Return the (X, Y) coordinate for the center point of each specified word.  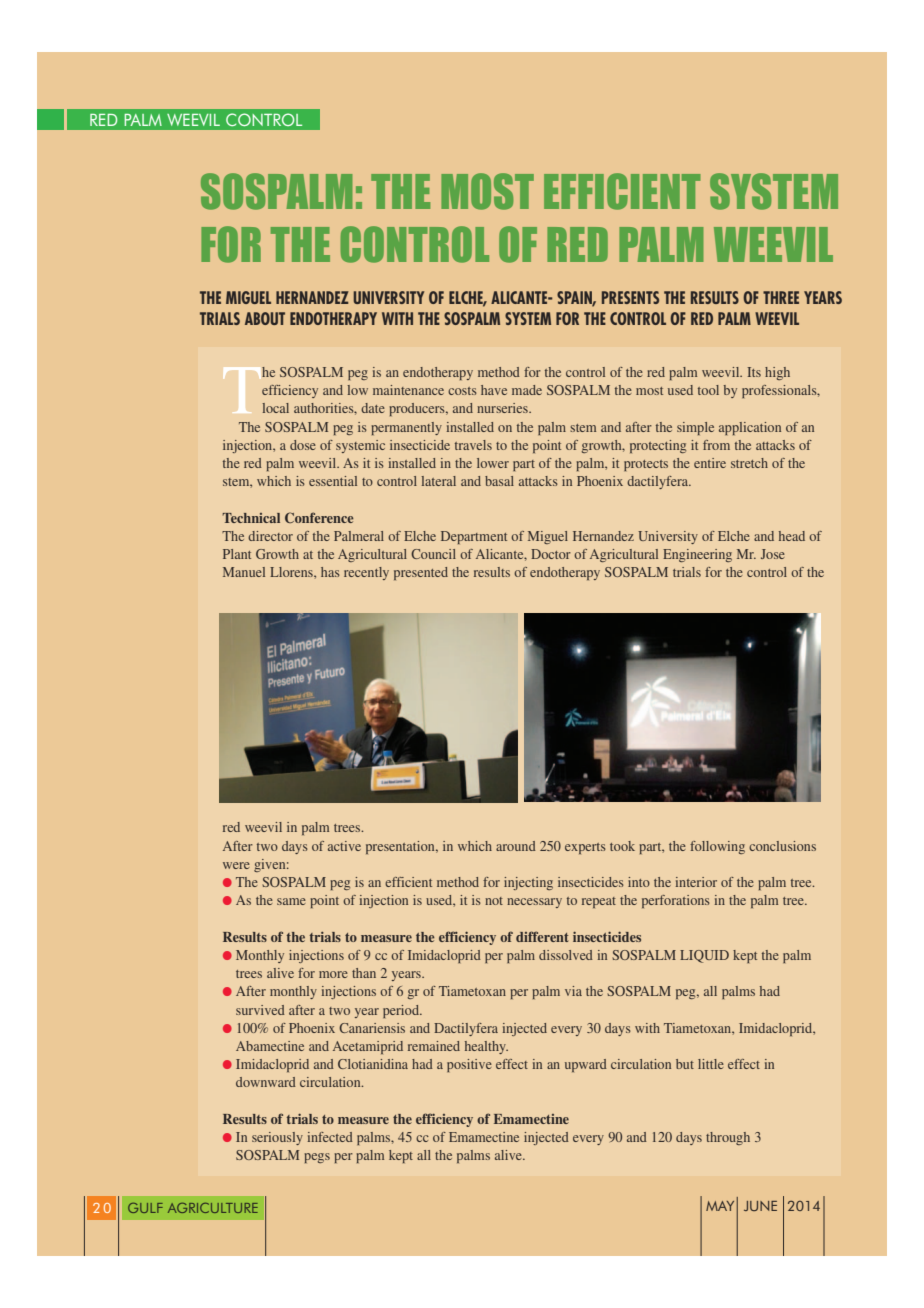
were (236, 865)
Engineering (697, 555)
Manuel (244, 572)
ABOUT (265, 318)
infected (330, 1137)
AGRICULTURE (213, 1208)
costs (462, 391)
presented (421, 573)
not (494, 901)
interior (696, 882)
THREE (781, 297)
